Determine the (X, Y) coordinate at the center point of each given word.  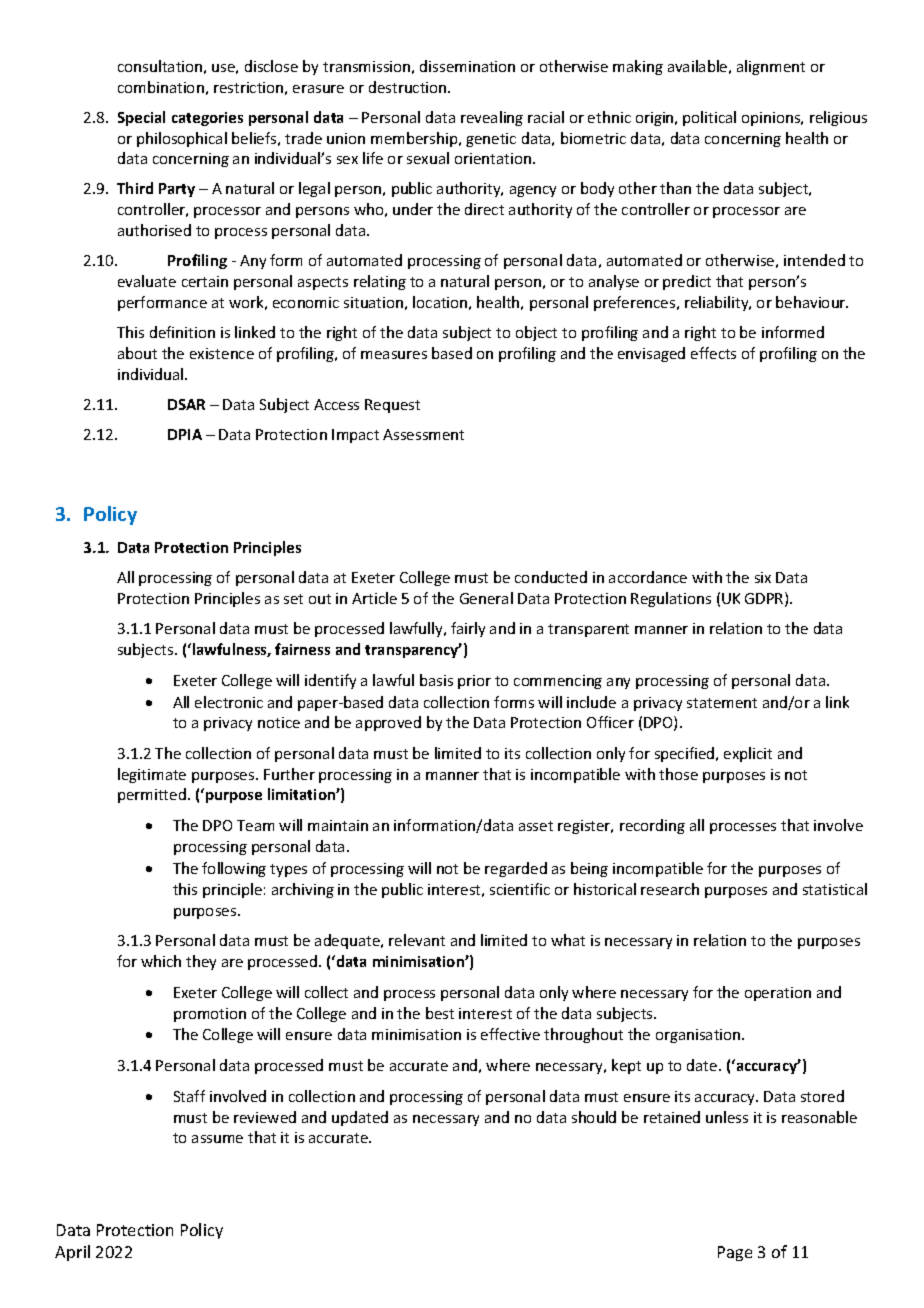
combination (161, 87)
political (709, 118)
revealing (492, 118)
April (72, 1253)
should (594, 1117)
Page (735, 1253)
